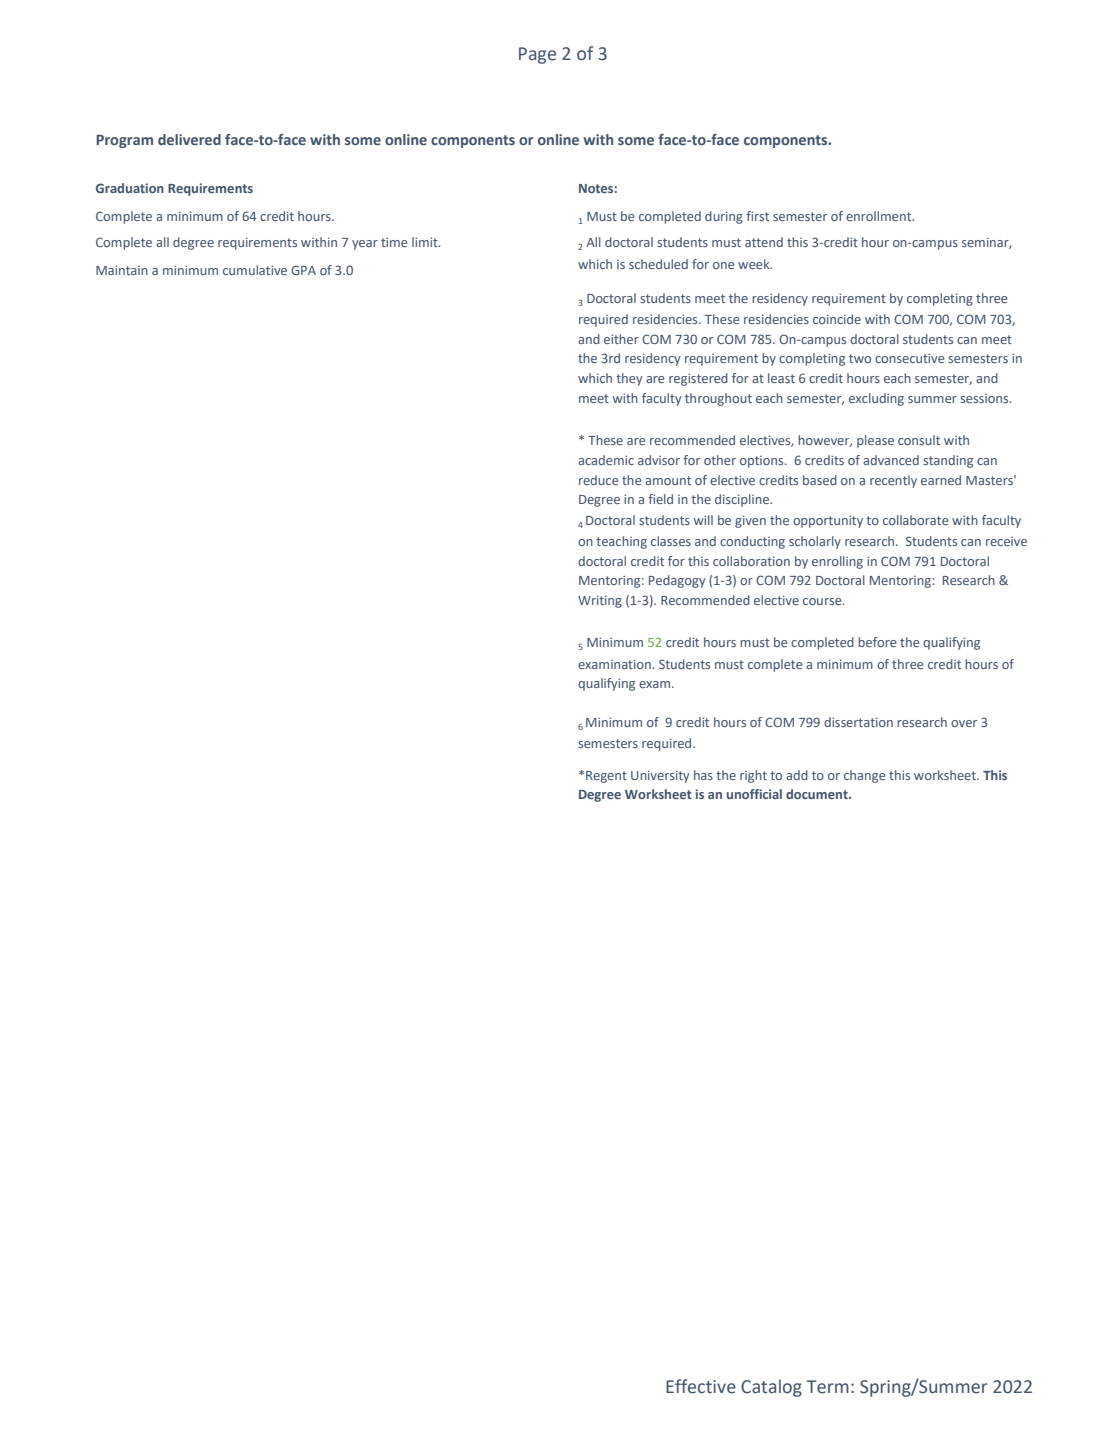 The height and width of the screenshot is (1441, 1114). Describe the element at coordinates (537, 55) in the screenshot. I see `Page` at that location.
